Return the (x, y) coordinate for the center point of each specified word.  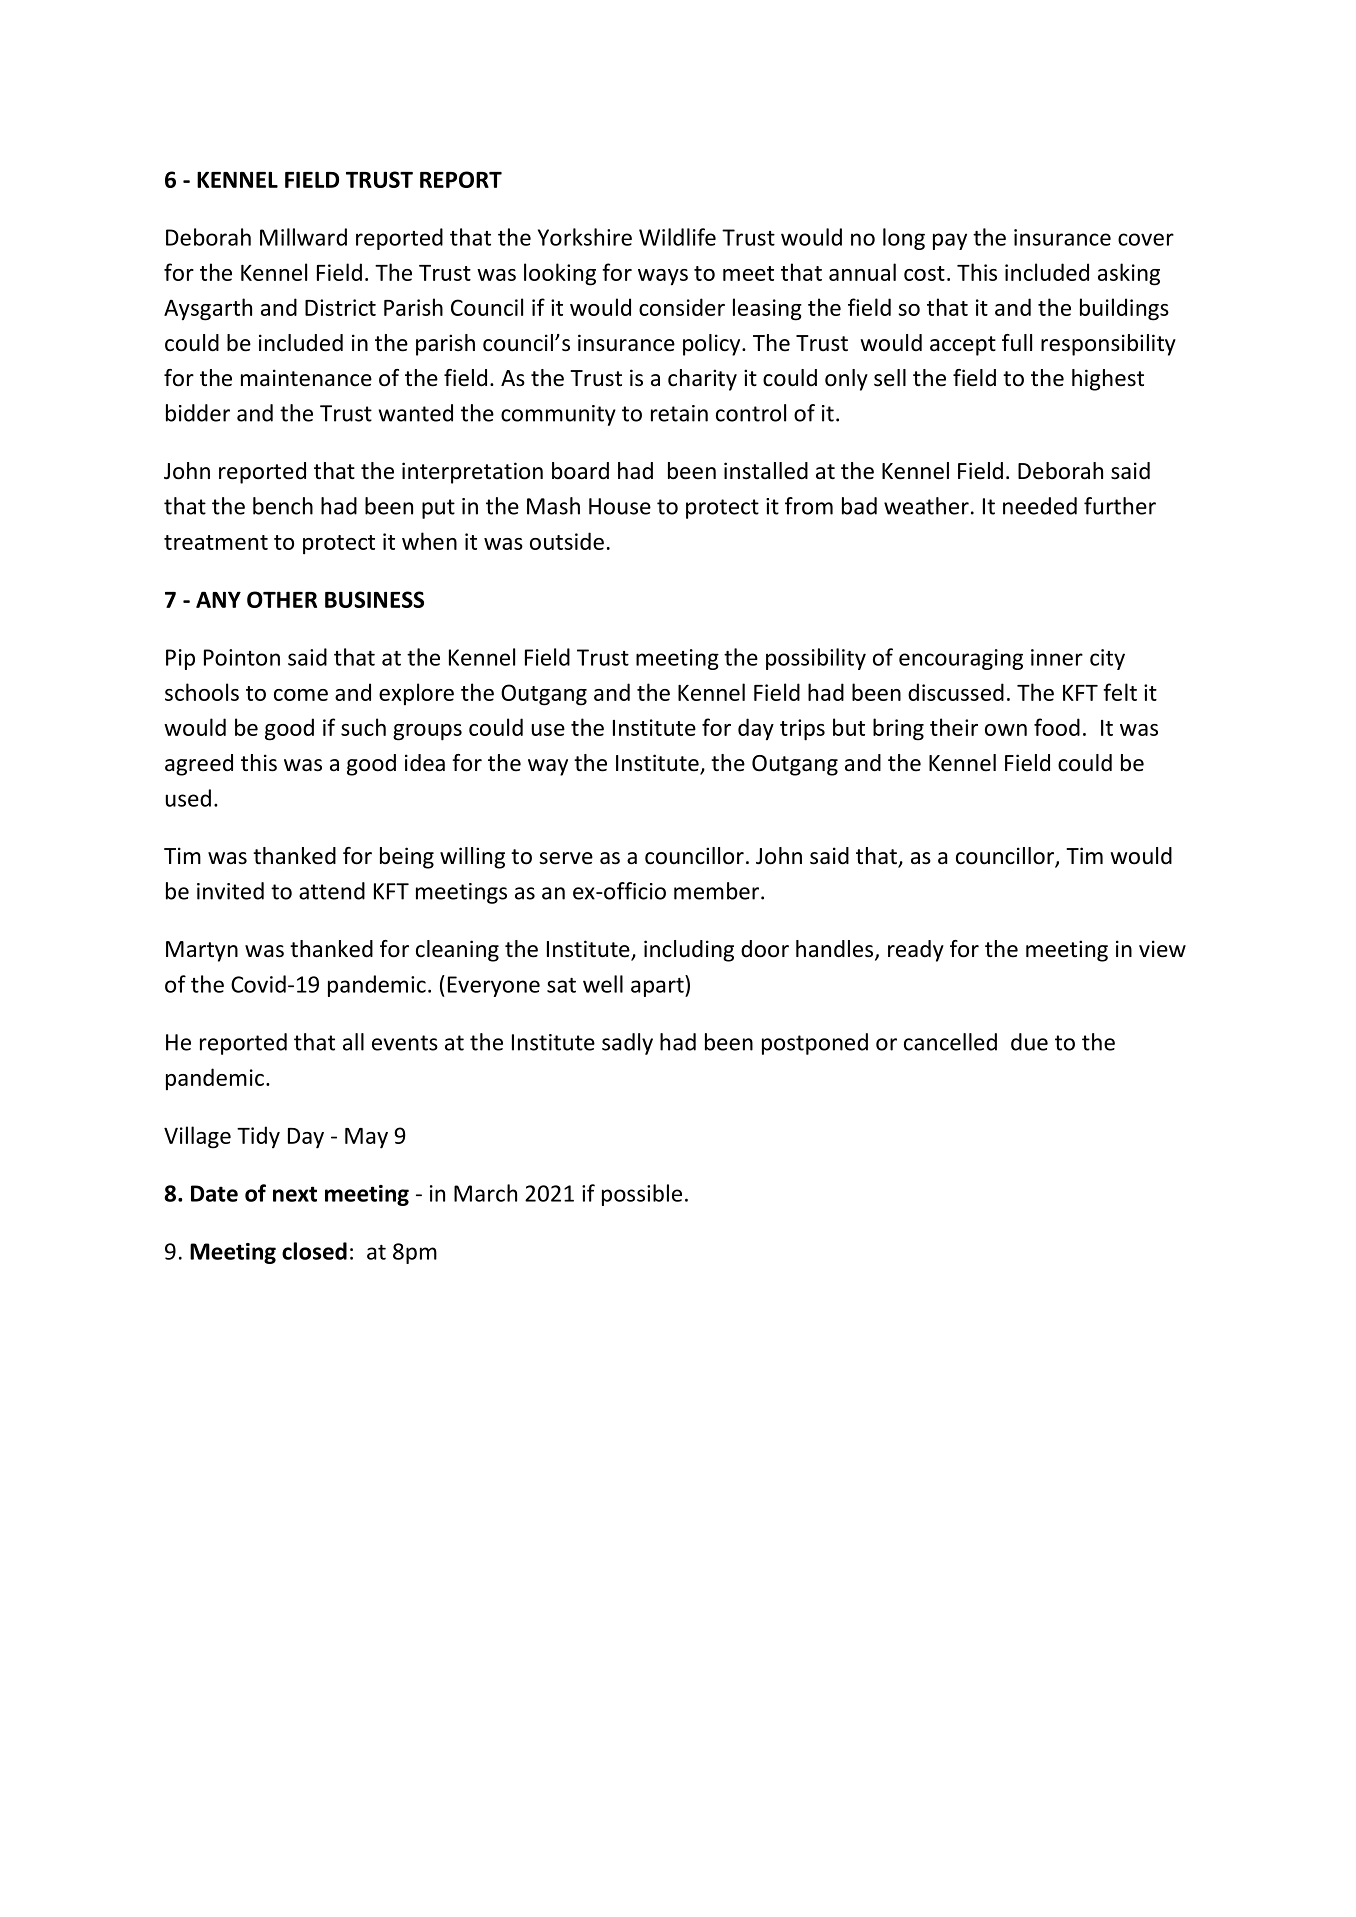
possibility (816, 659)
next (295, 1194)
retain (679, 413)
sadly (627, 1044)
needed (1040, 506)
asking (1129, 274)
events (405, 1043)
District (340, 307)
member (718, 891)
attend (332, 891)
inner (1057, 657)
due (1029, 1042)
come (301, 695)
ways (663, 277)
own (1006, 730)
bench (283, 506)
